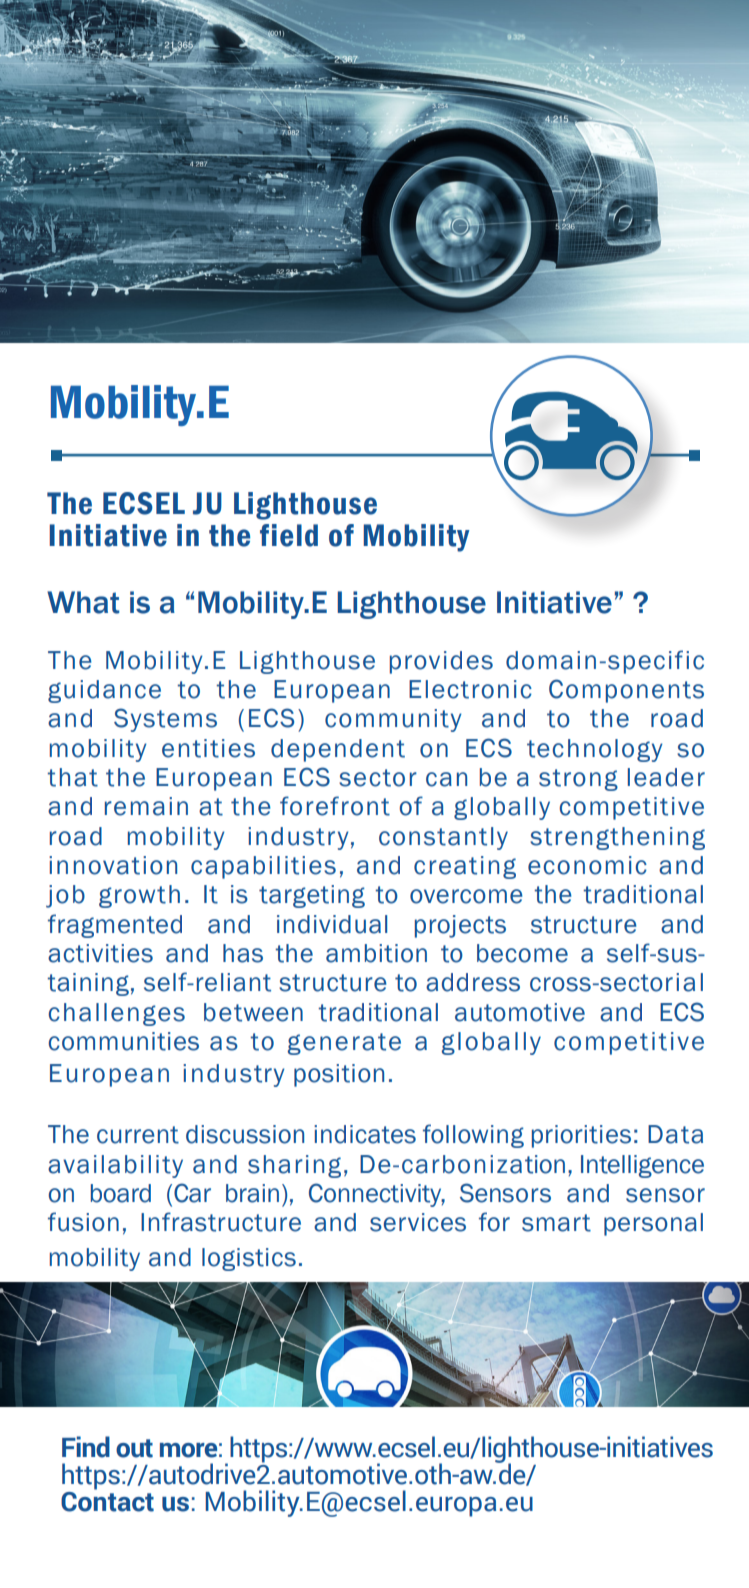 The image size is (749, 1588). I want to click on Contact, so click(107, 1500).
